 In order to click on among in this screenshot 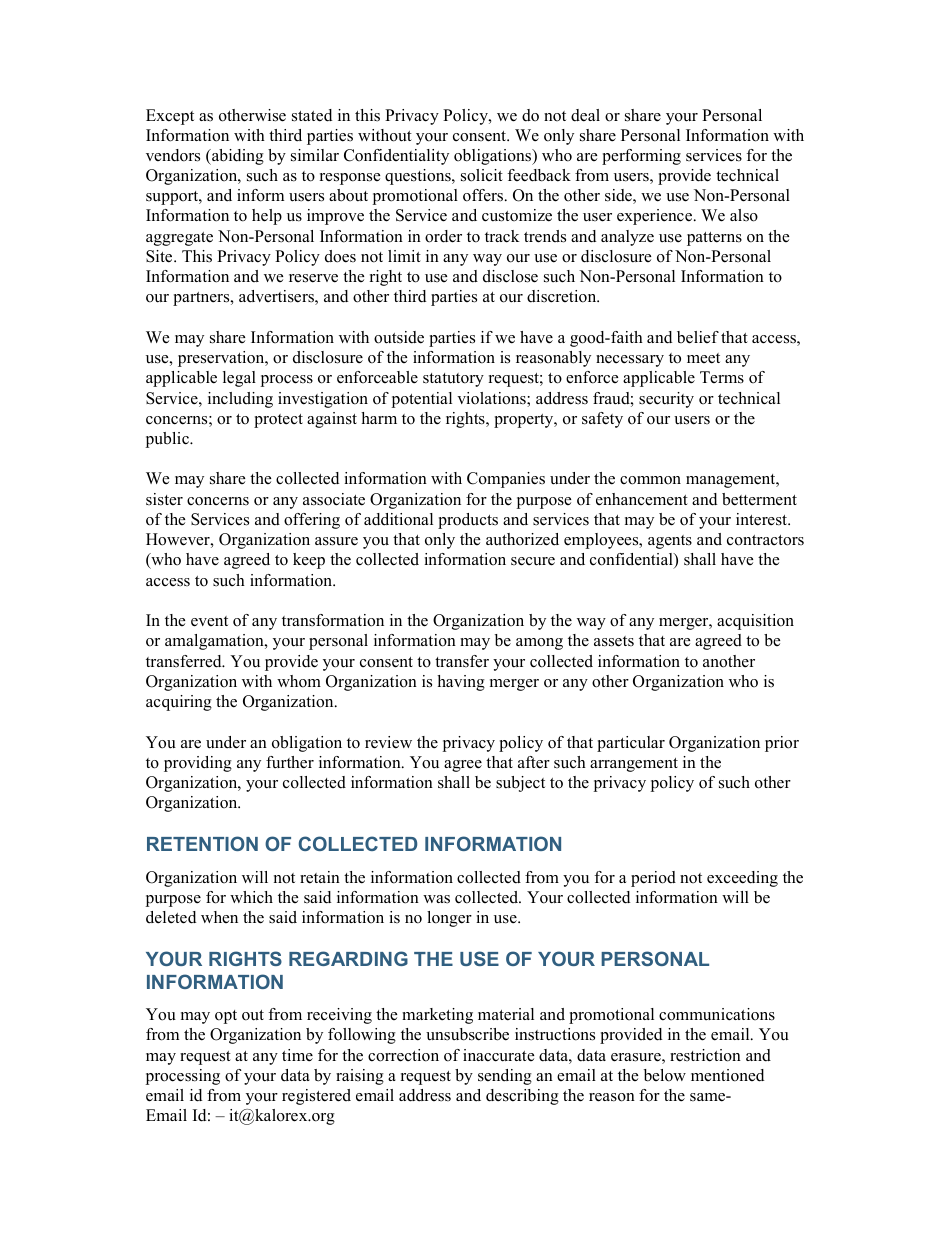, I will do `click(539, 644)`.
